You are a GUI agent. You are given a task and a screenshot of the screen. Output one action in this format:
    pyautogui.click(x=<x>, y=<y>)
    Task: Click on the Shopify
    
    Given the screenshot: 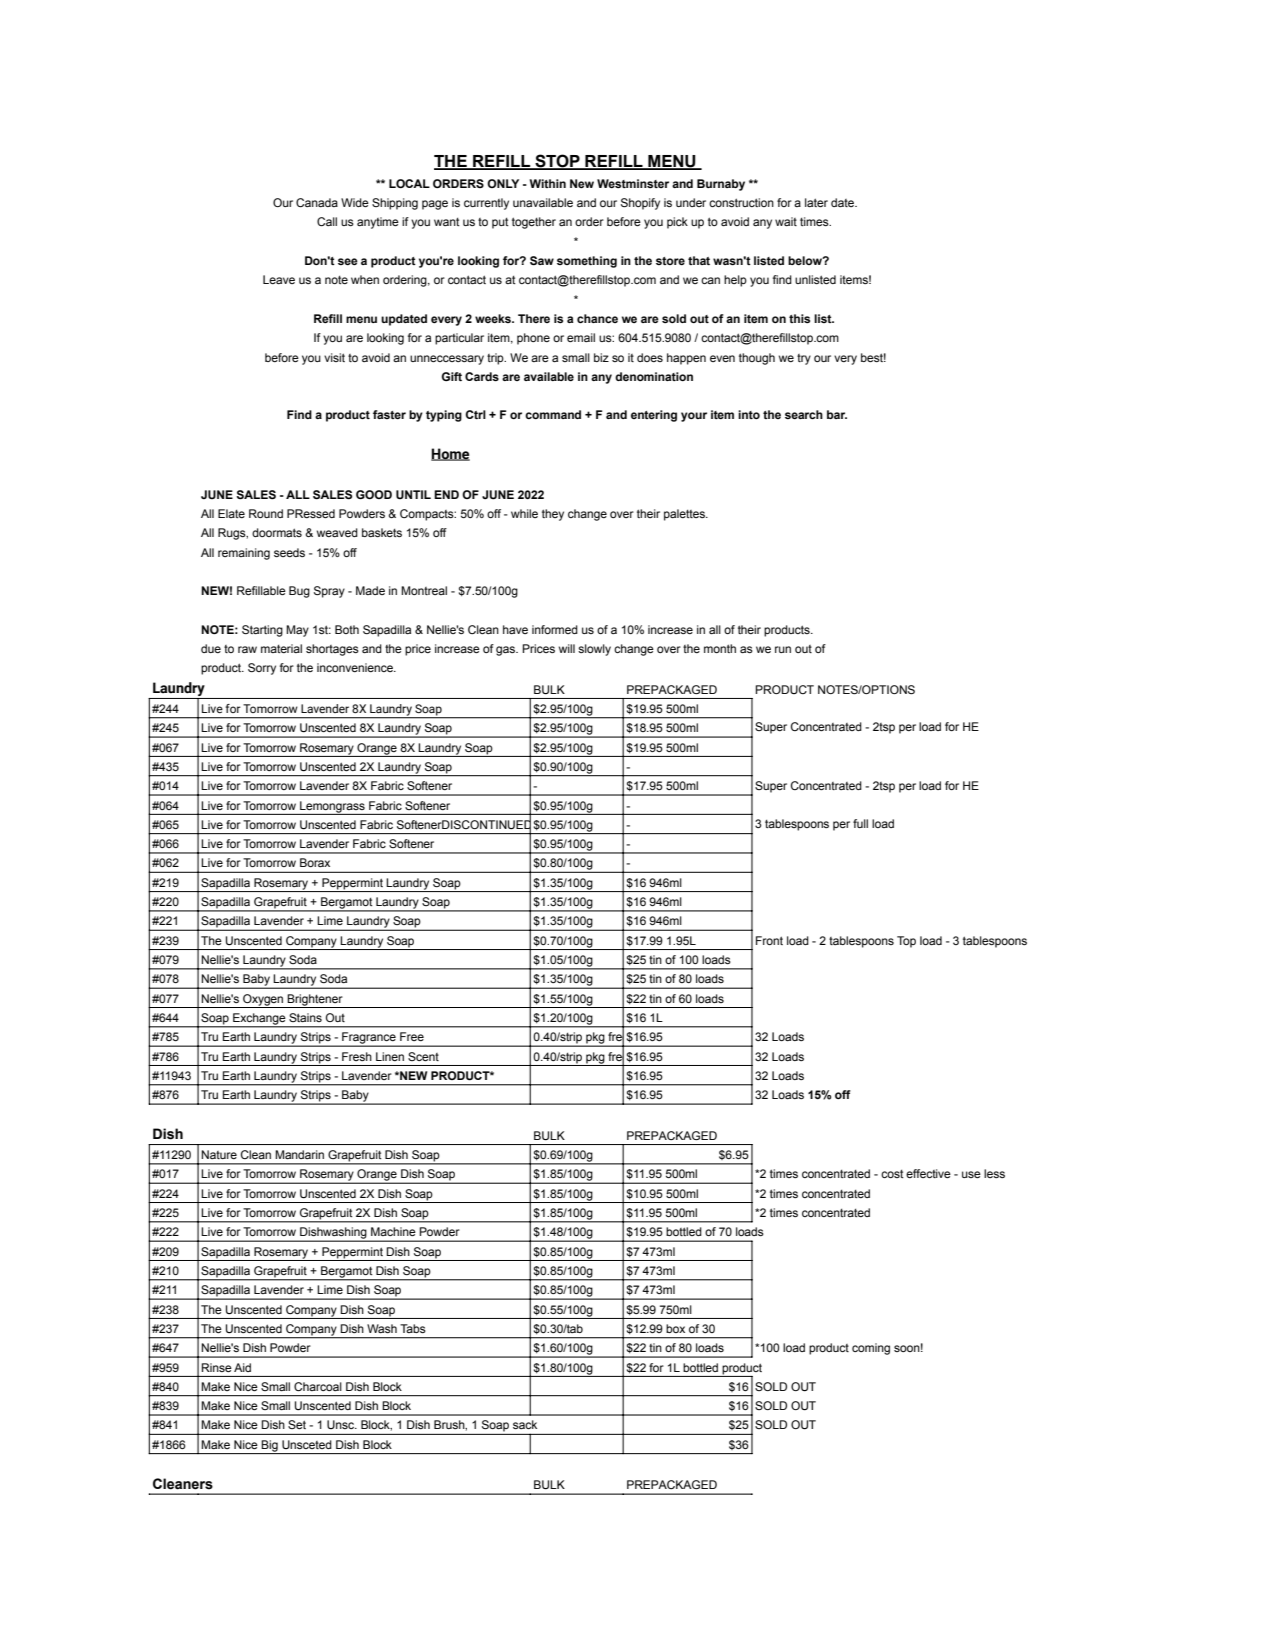 What is the action you would take?
    pyautogui.click(x=640, y=204)
